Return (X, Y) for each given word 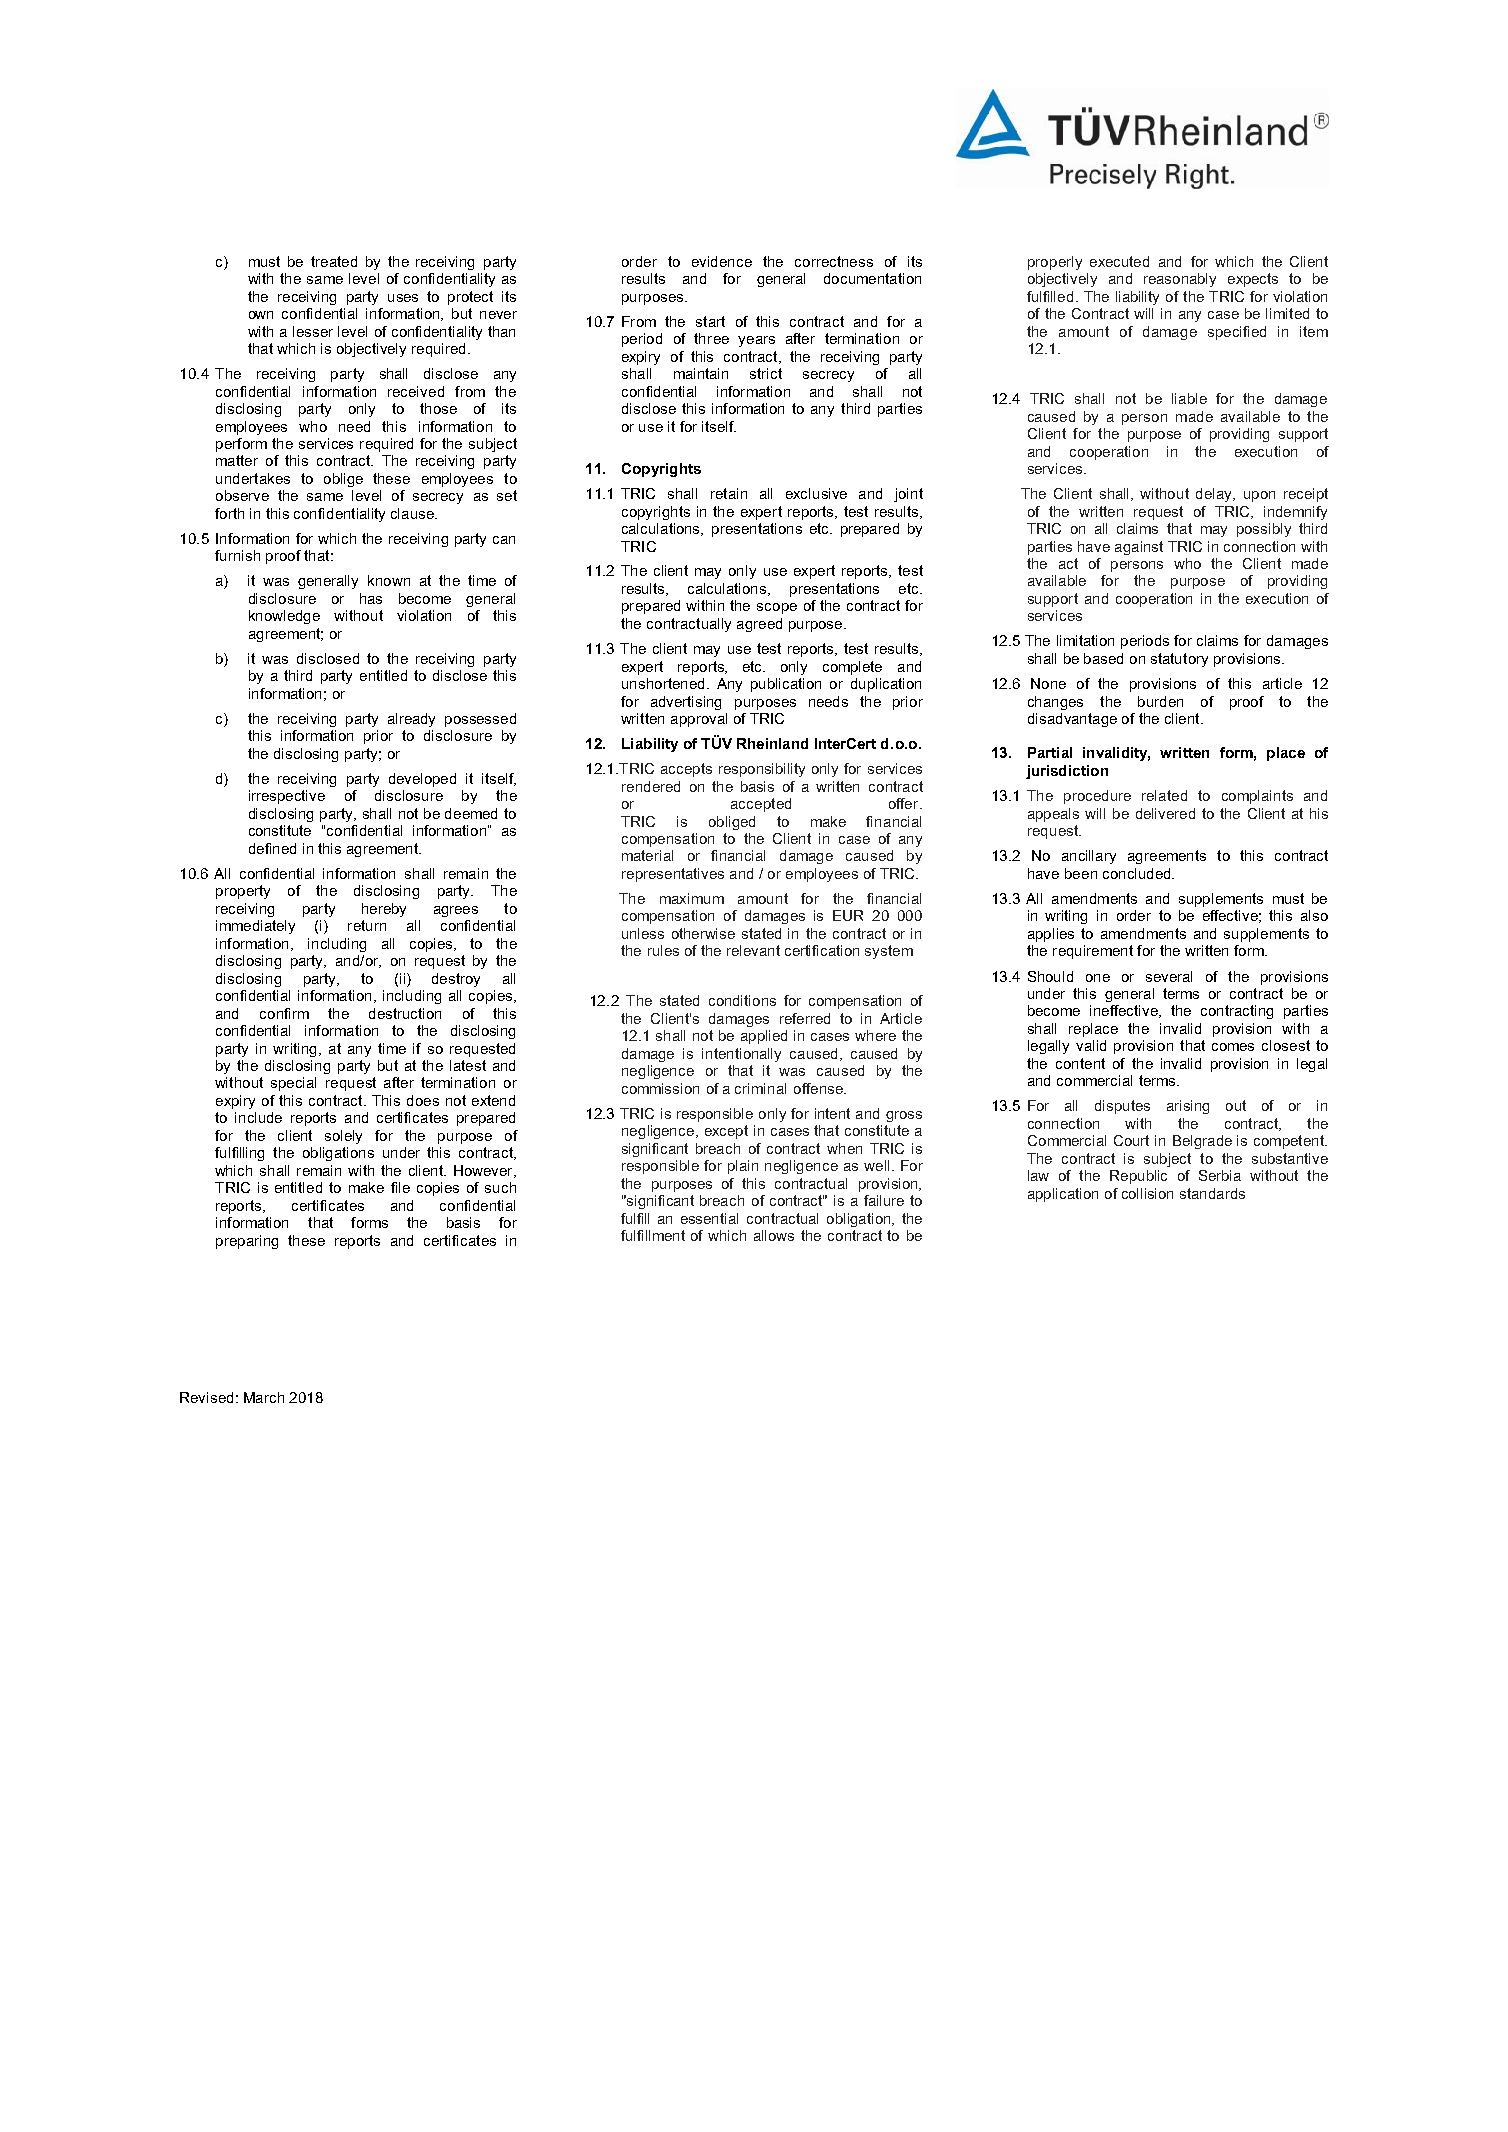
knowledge (284, 617)
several (1169, 976)
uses (403, 298)
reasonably (1180, 280)
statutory (1179, 660)
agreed (759, 625)
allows (774, 1235)
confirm (284, 1013)
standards (1212, 1193)
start (710, 321)
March (264, 1397)
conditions (742, 1000)
